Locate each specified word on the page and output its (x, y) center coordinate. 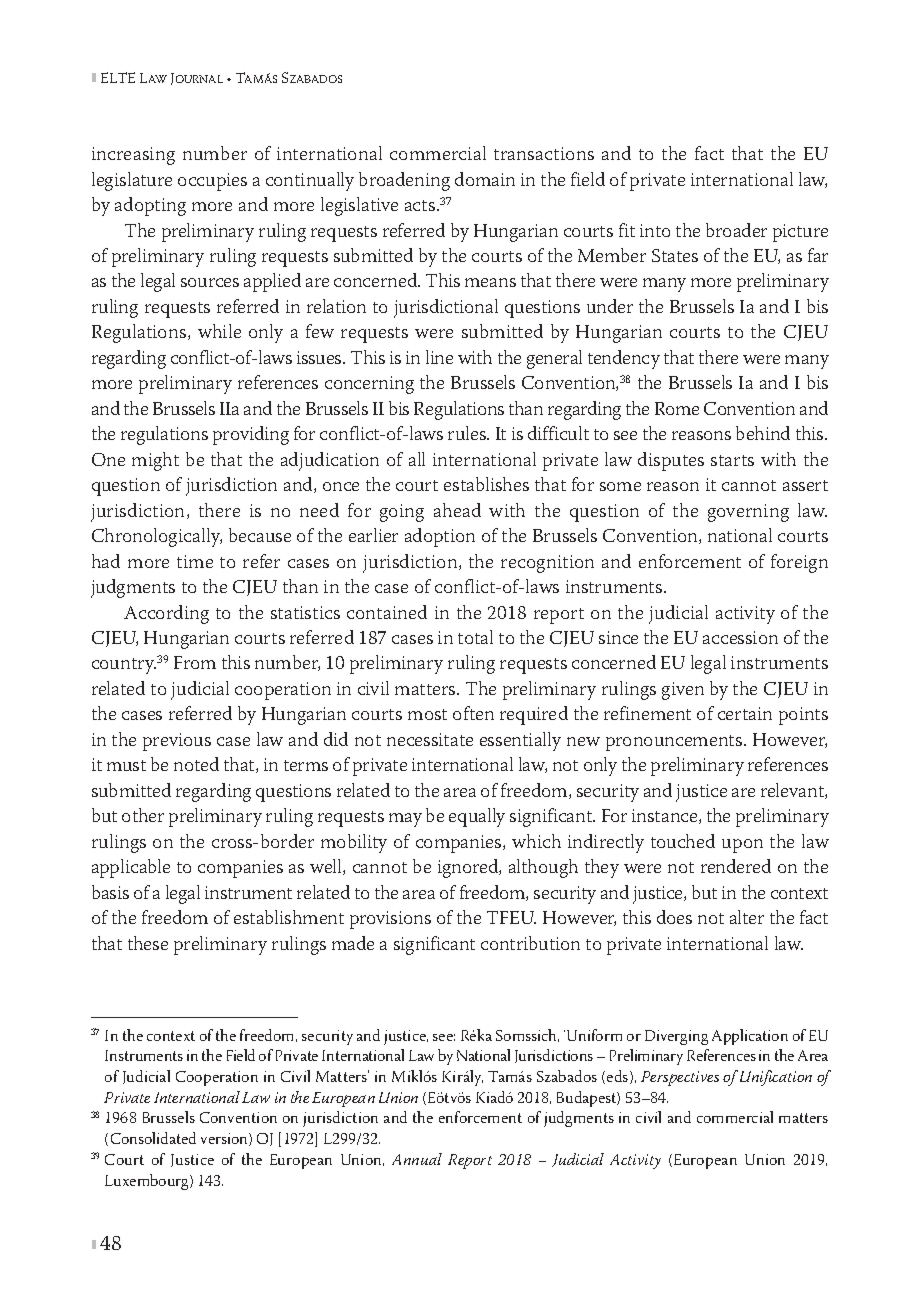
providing (251, 435)
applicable (131, 868)
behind (763, 433)
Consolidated (153, 1138)
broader (736, 230)
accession (740, 637)
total (475, 637)
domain (485, 179)
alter (747, 917)
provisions (390, 920)
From (195, 662)
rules (468, 433)
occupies (212, 182)
